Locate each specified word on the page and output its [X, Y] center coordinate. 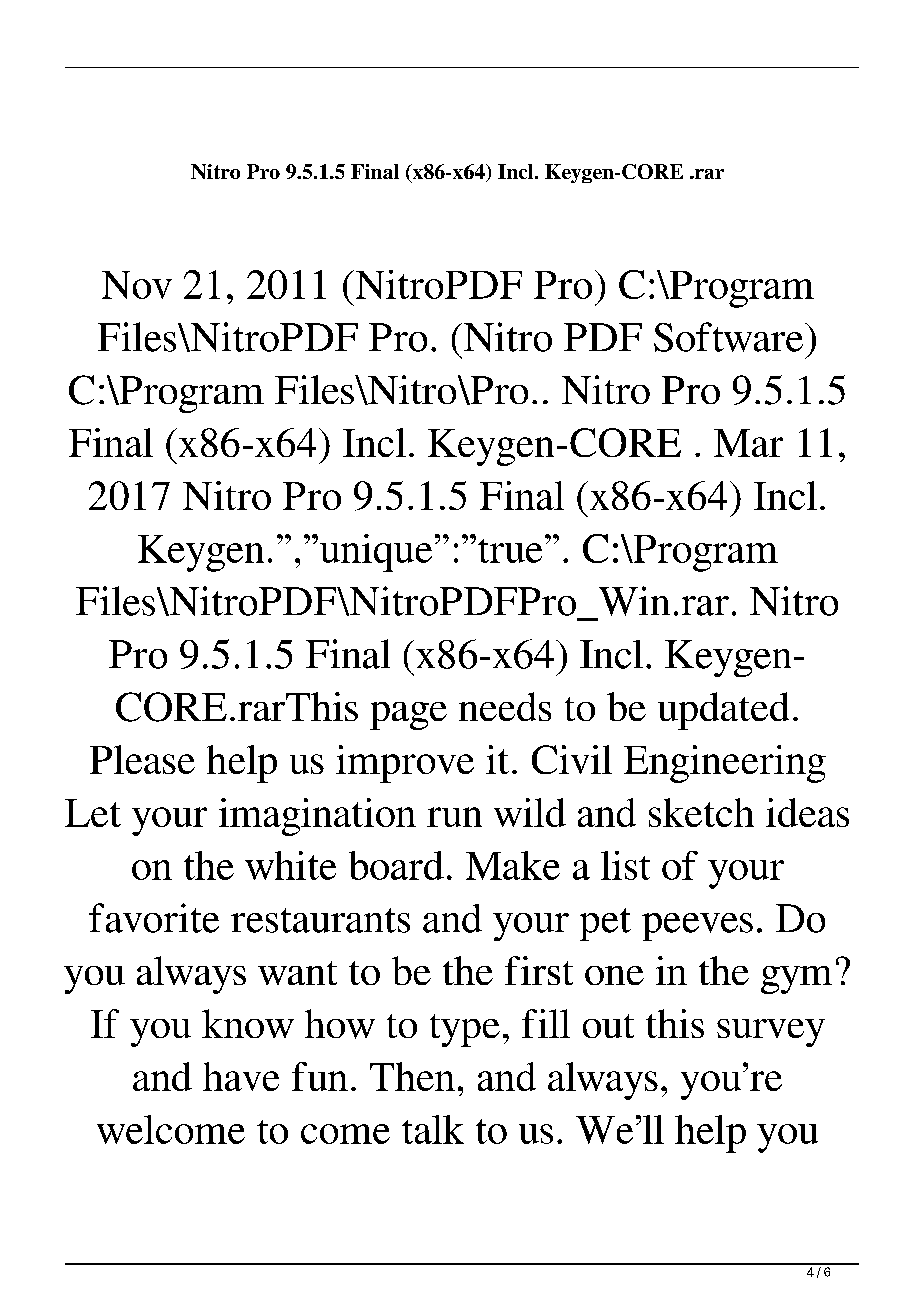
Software [730, 337]
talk [433, 1129]
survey [771, 1033]
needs [505, 706]
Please [142, 759]
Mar [748, 443]
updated [723, 711]
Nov [137, 285]
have [241, 1076]
